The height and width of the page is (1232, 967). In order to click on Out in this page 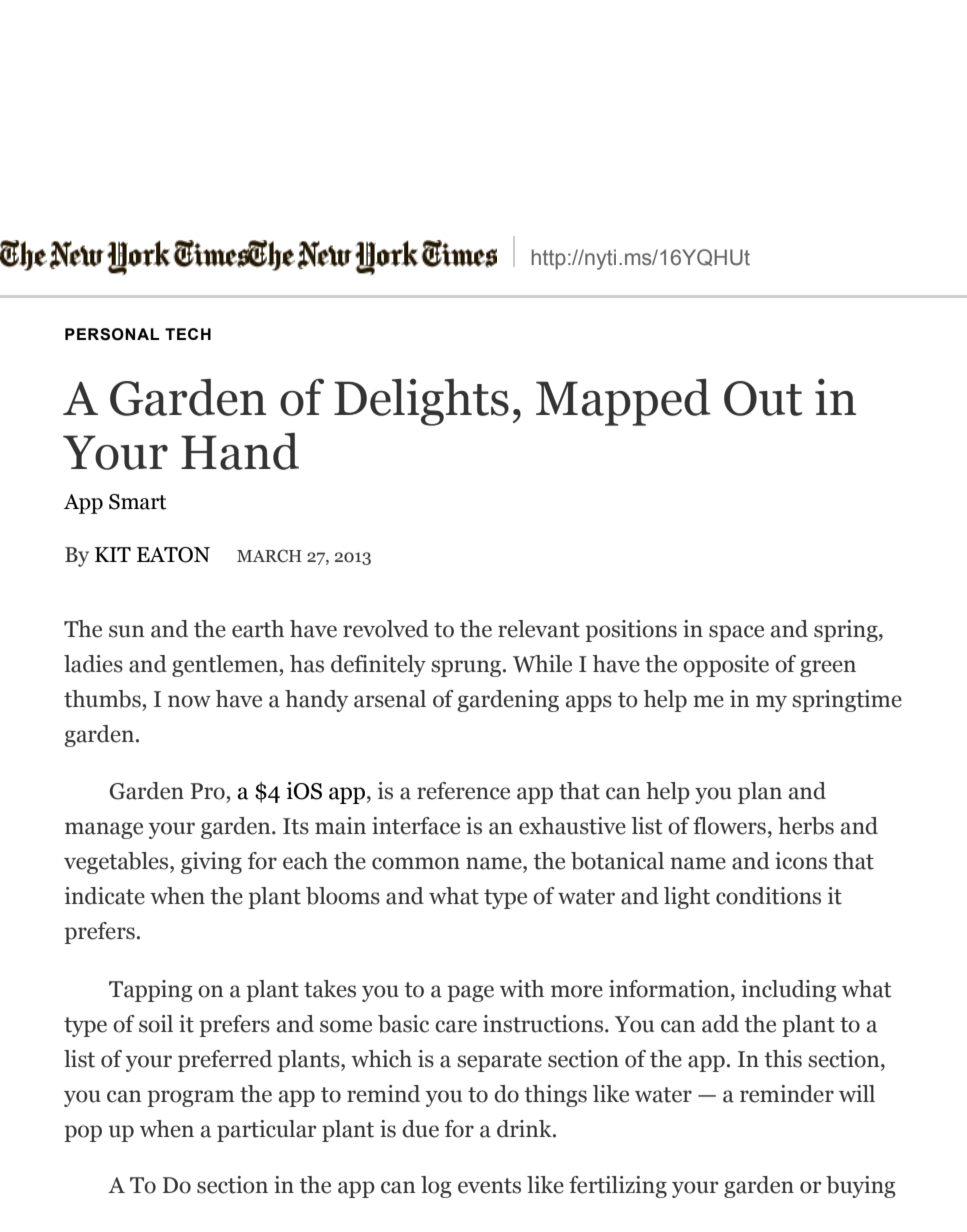, I will do `click(763, 398)`.
